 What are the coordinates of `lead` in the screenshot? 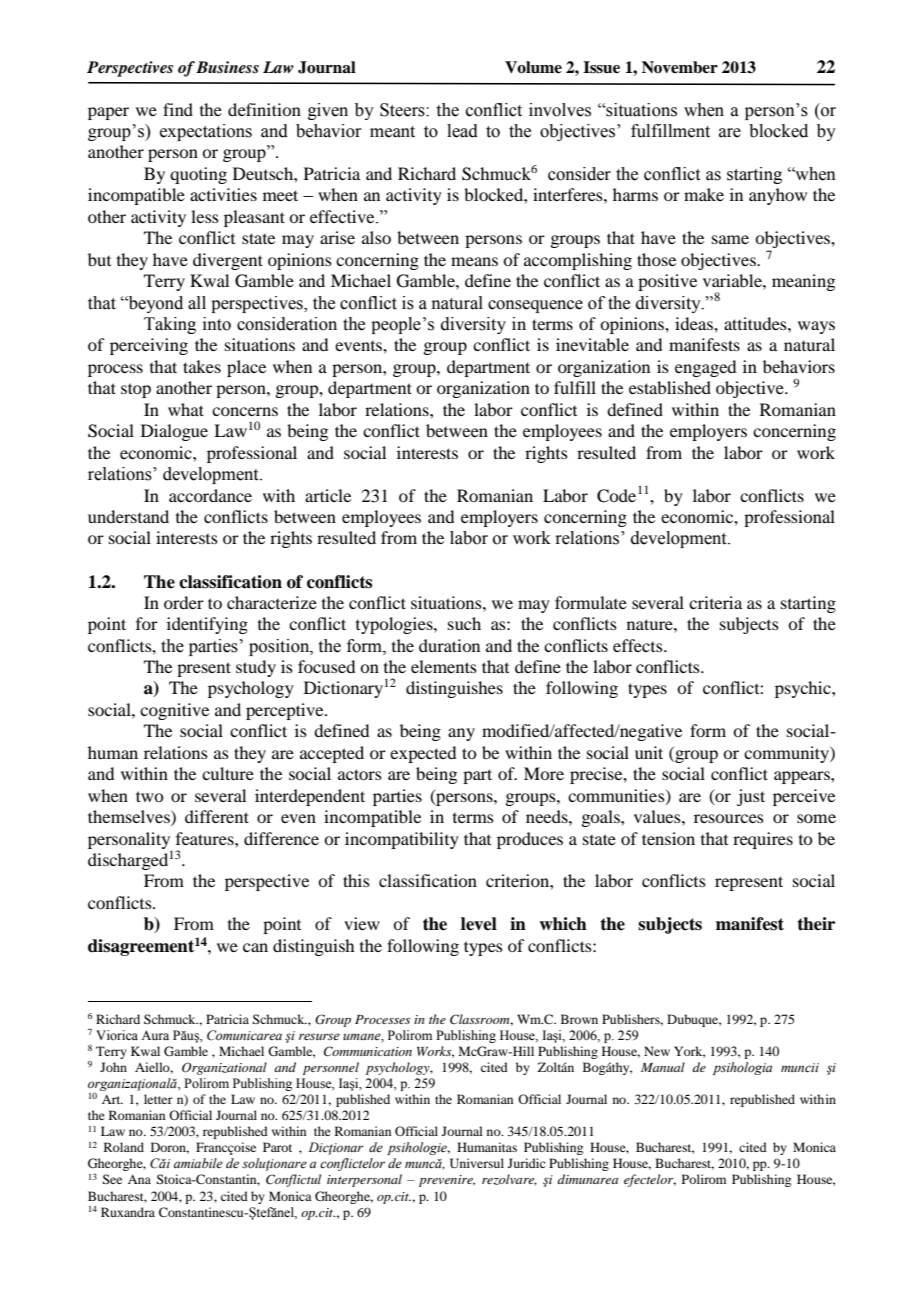 It's located at (462, 131).
